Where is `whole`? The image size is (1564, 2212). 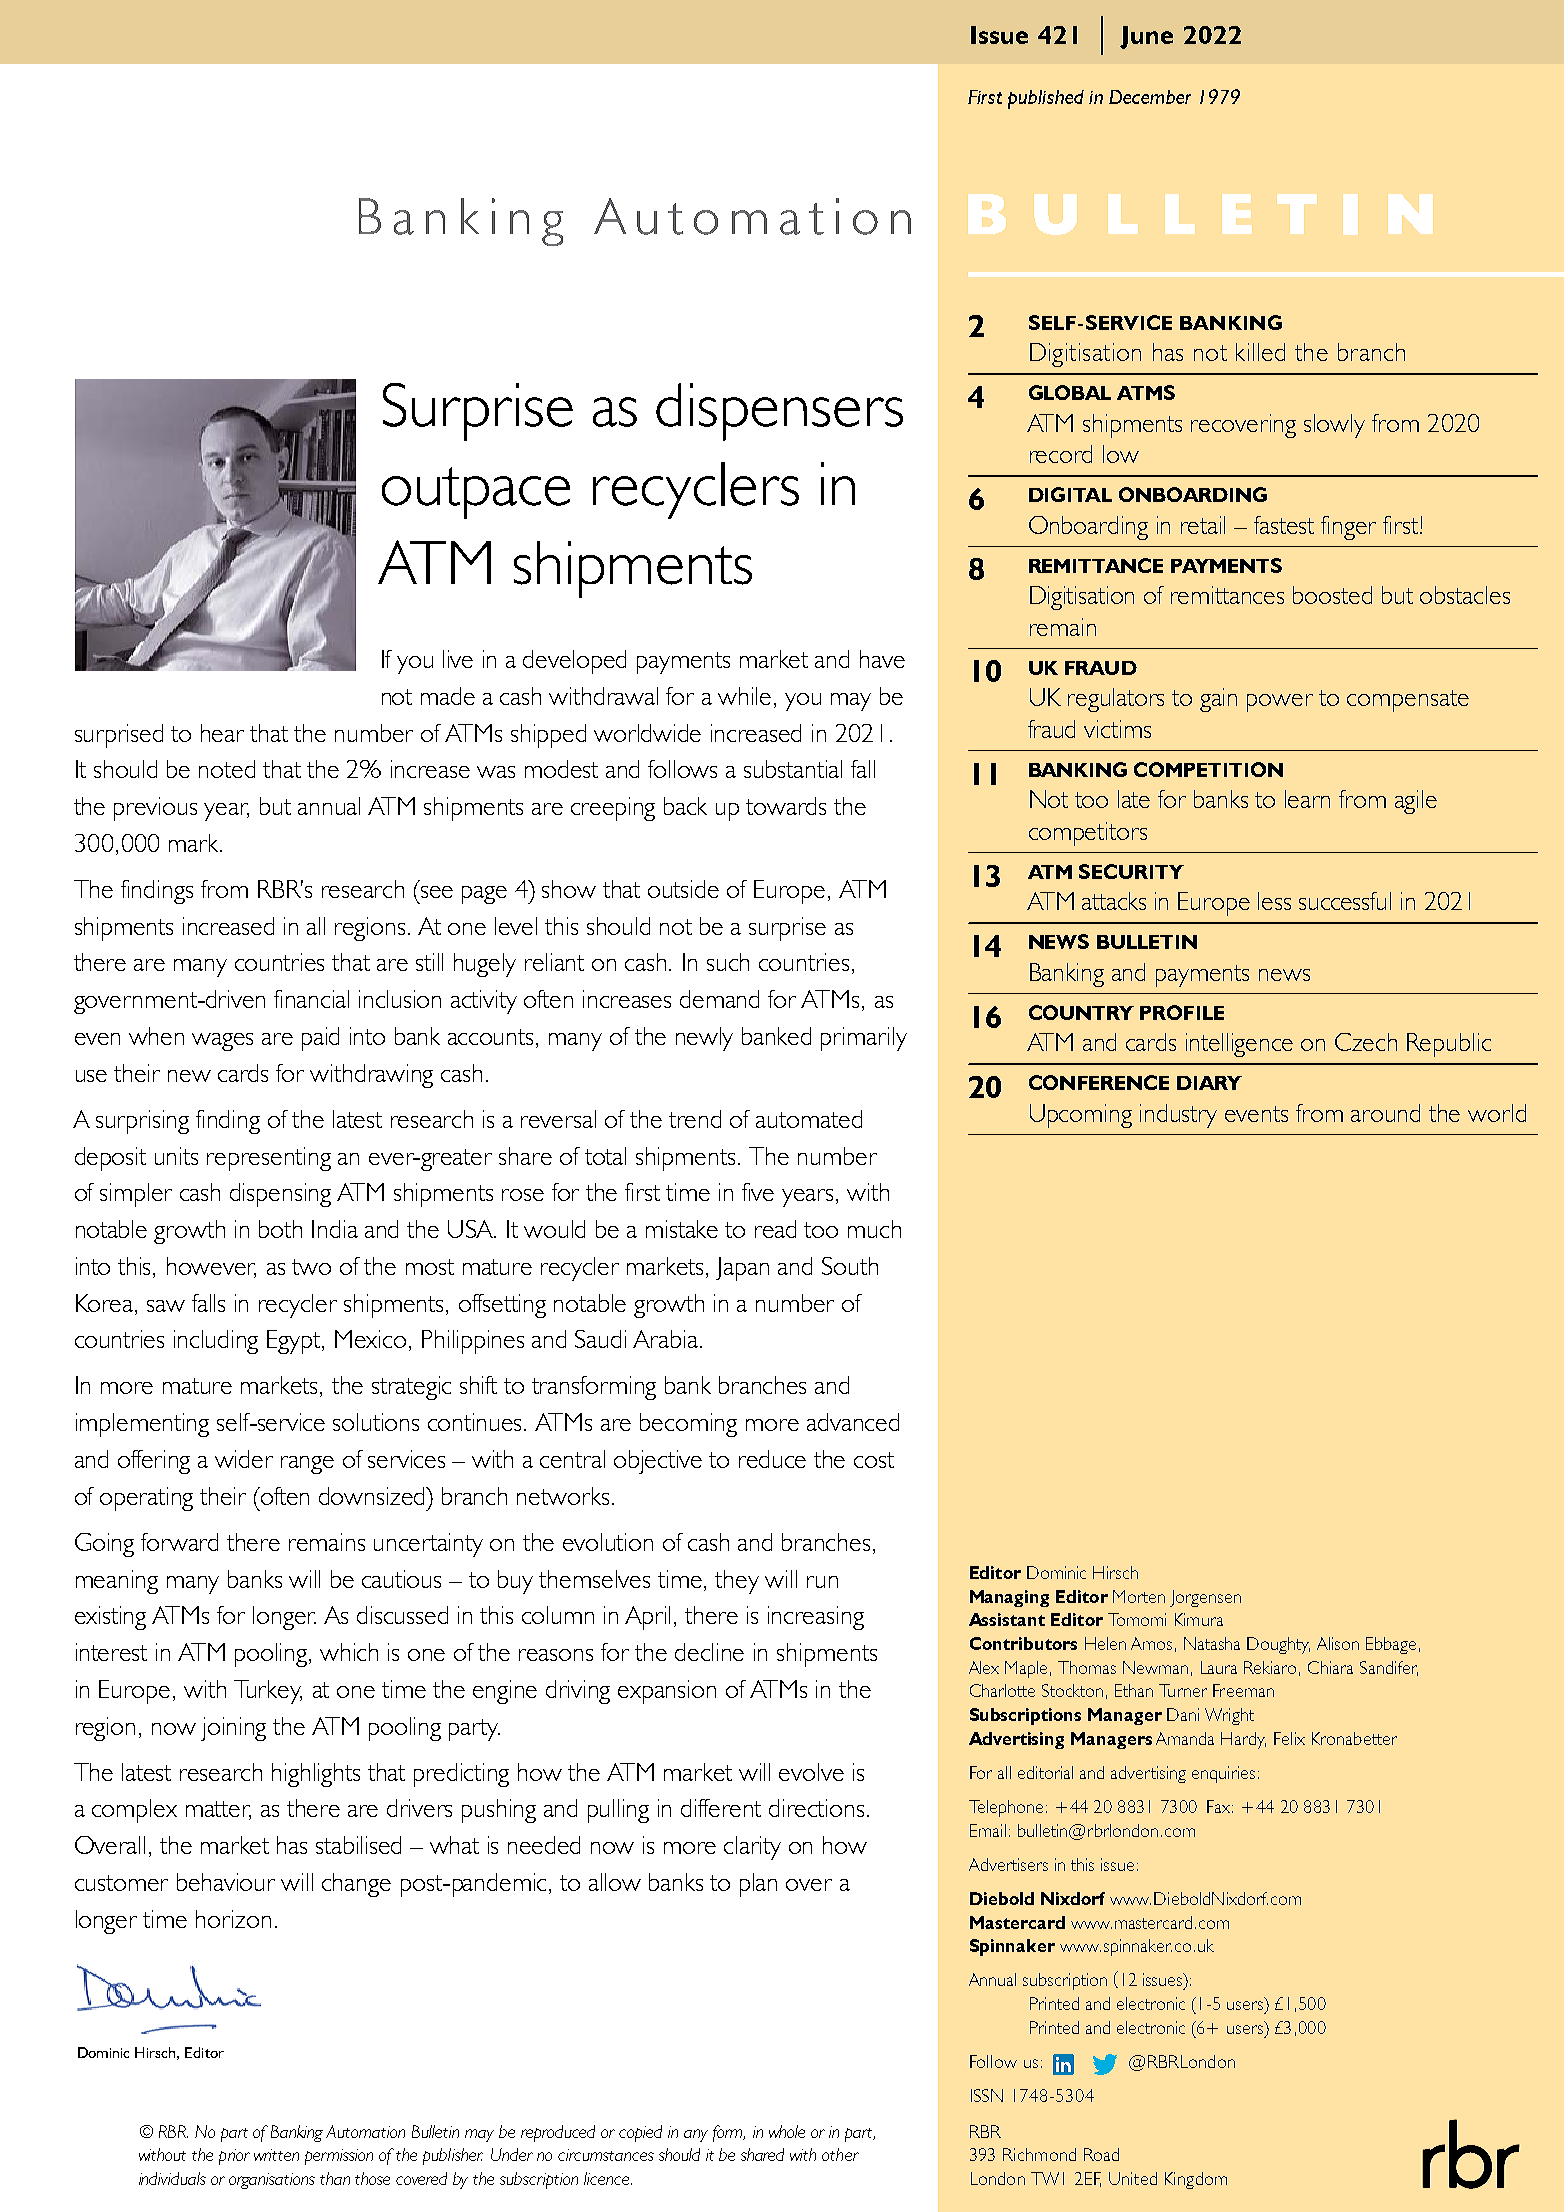 whole is located at coordinates (787, 2131).
